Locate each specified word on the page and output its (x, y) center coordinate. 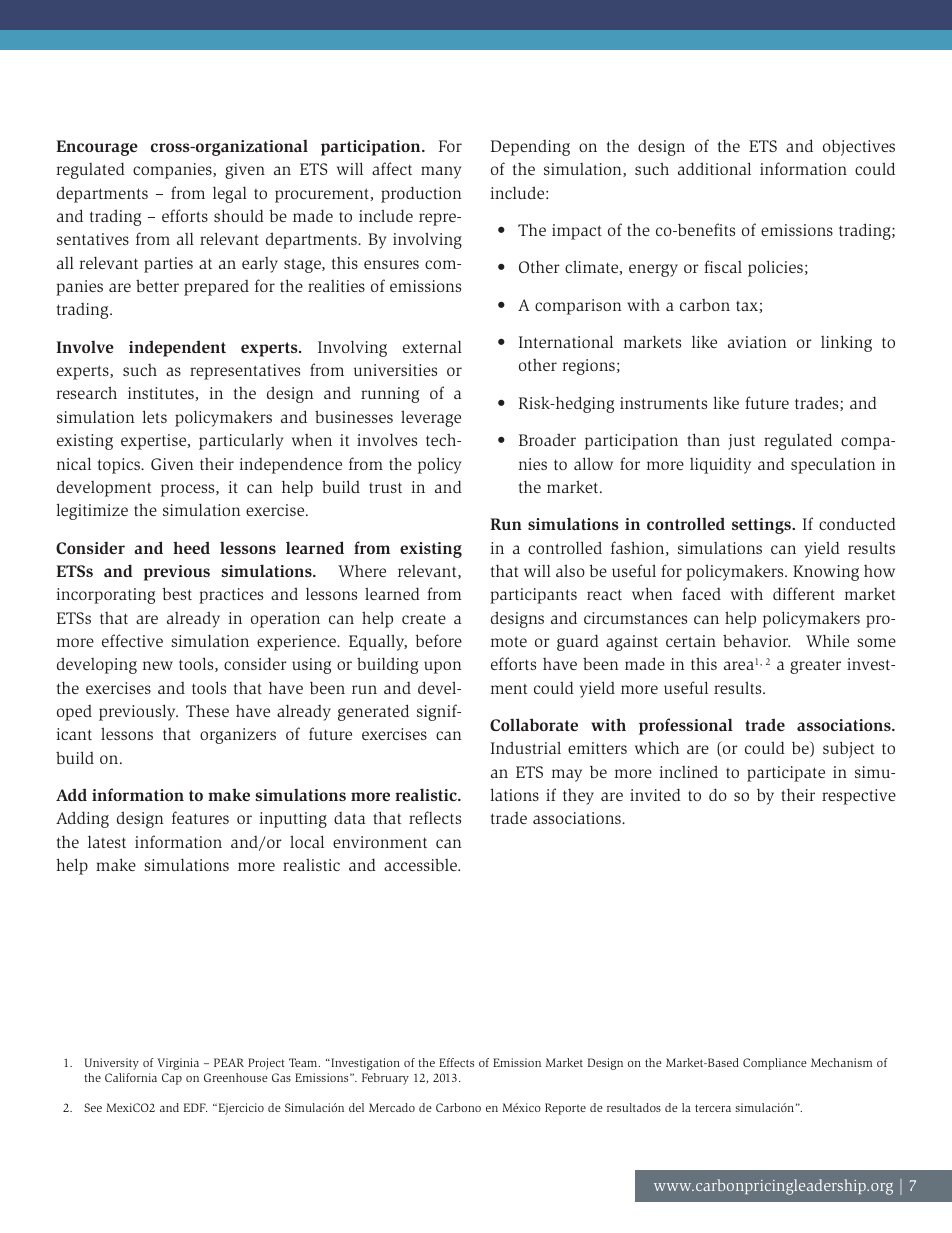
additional (714, 168)
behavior (756, 640)
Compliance (775, 1064)
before (438, 640)
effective (132, 640)
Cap (172, 1079)
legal (230, 194)
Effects (456, 1062)
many (441, 172)
